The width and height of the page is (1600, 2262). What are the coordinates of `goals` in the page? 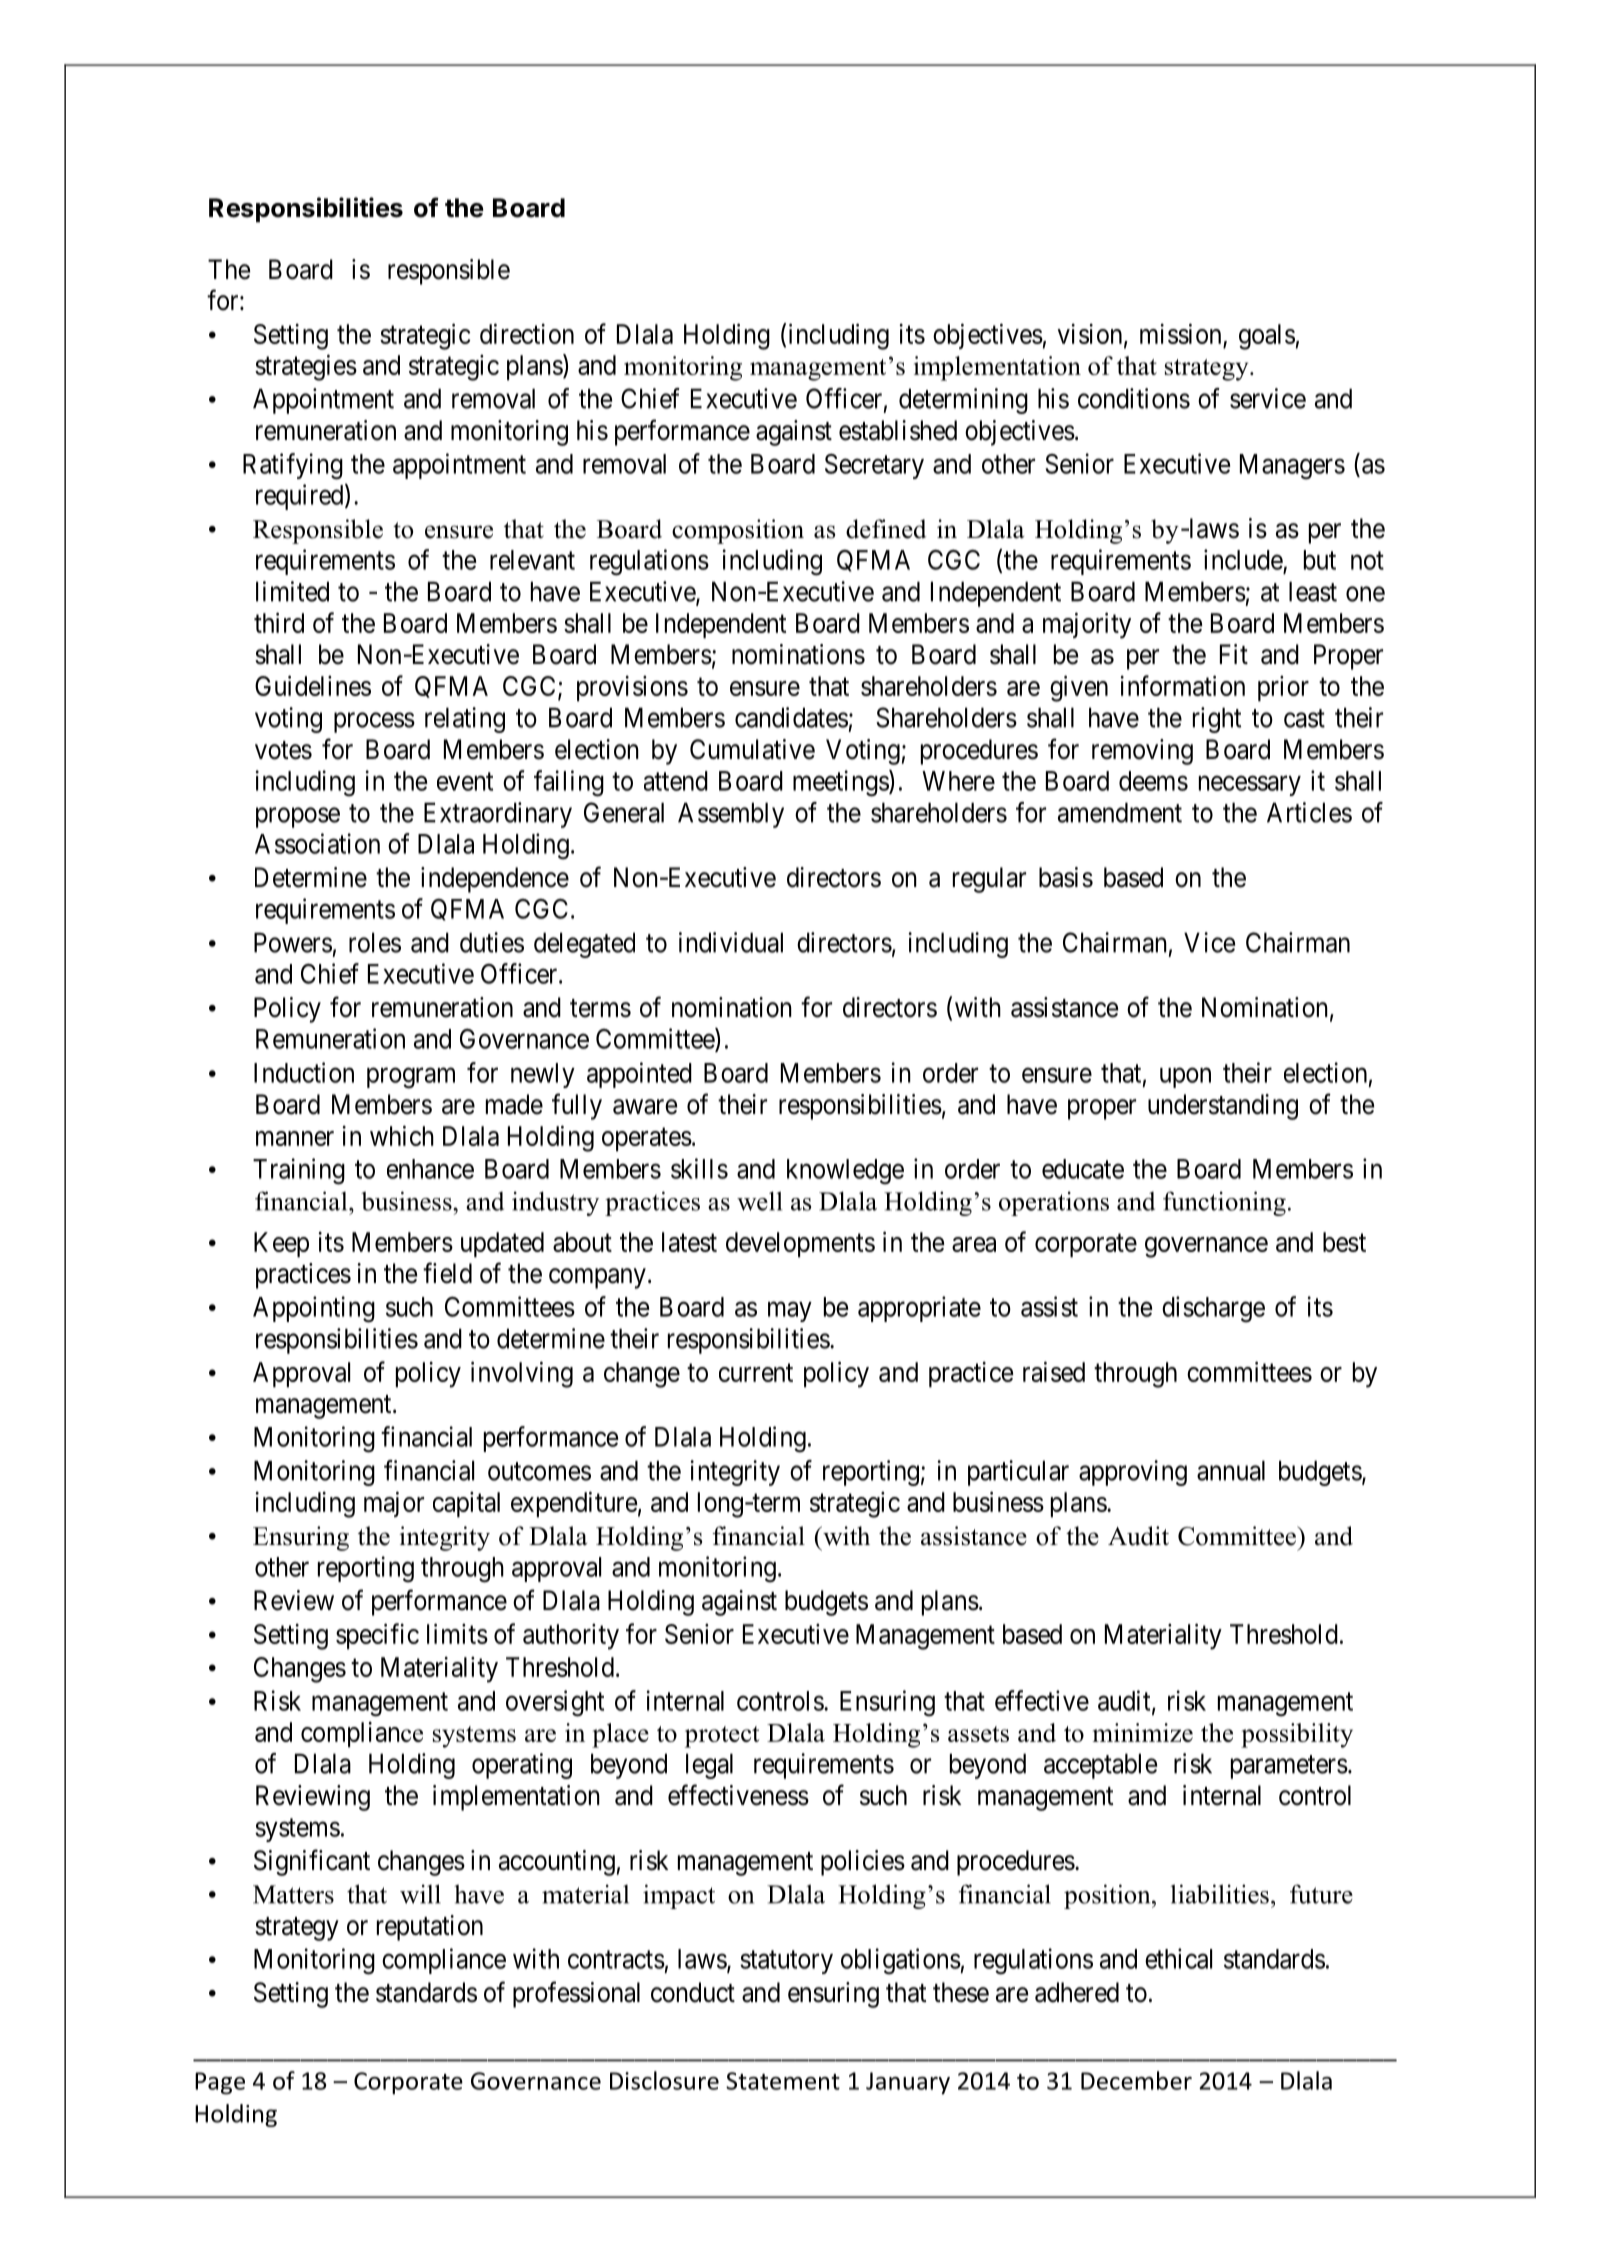 It's located at (1267, 337).
